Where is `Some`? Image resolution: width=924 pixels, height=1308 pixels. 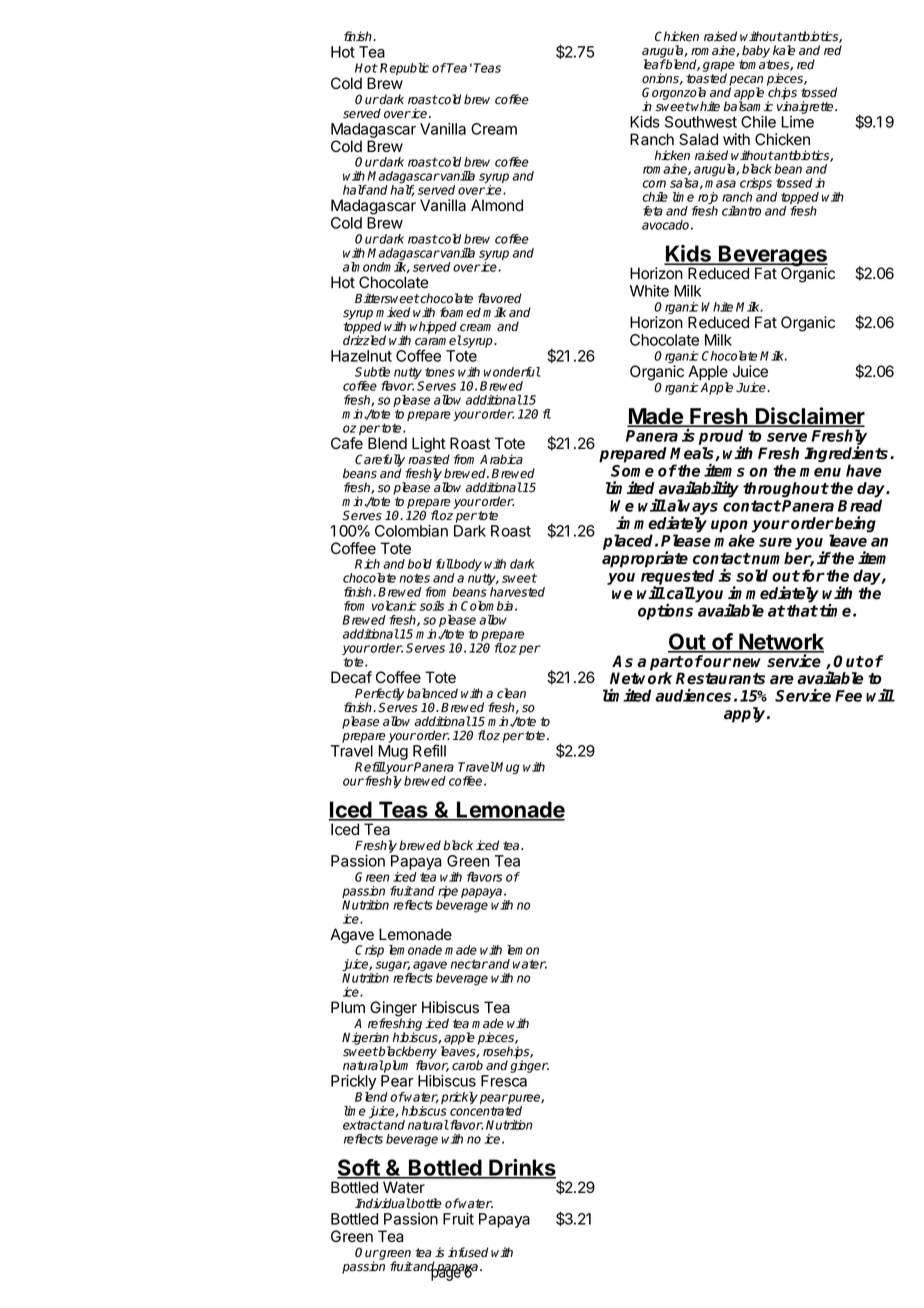 Some is located at coordinates (632, 471).
